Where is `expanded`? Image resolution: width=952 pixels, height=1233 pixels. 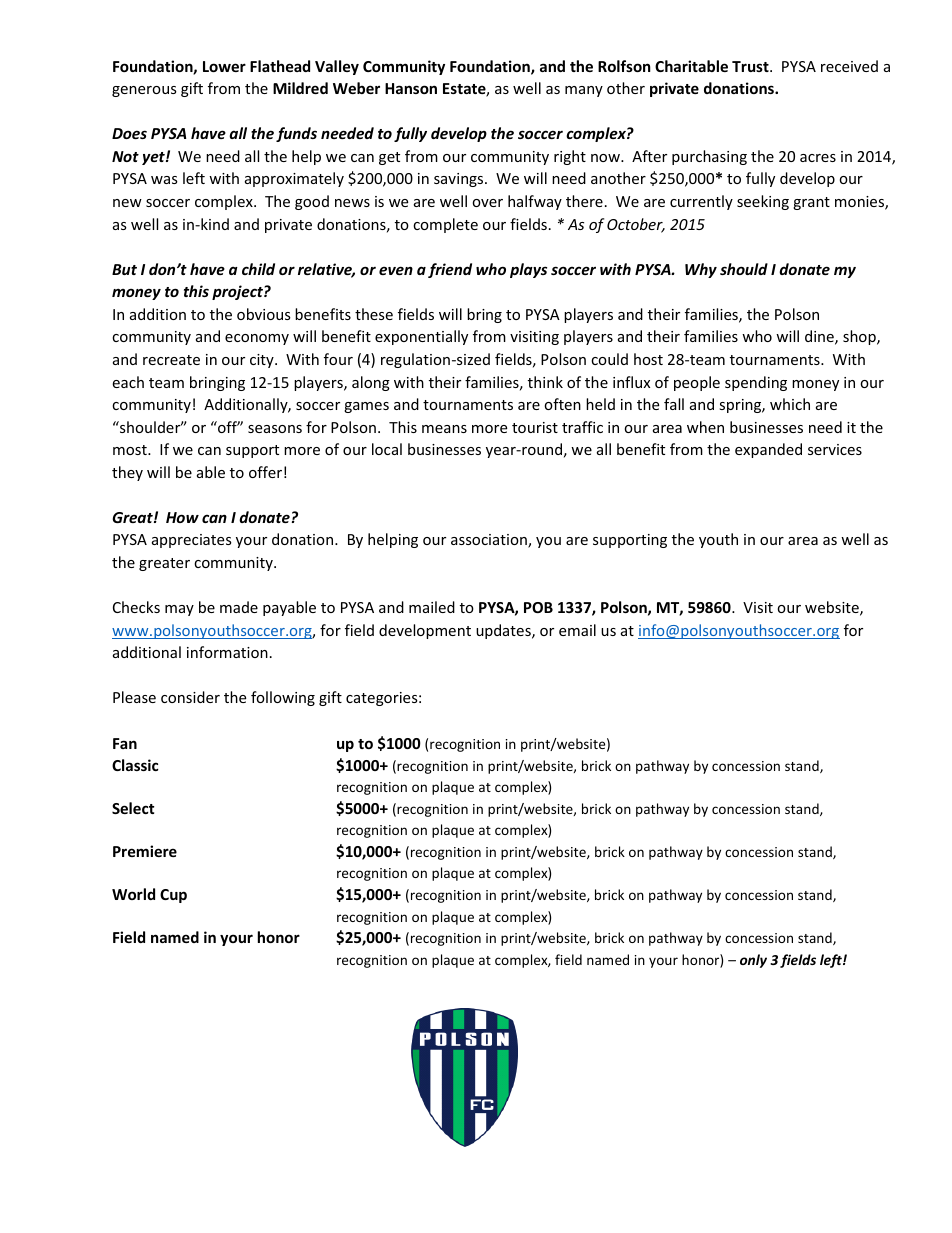 expanded is located at coordinates (768, 450).
